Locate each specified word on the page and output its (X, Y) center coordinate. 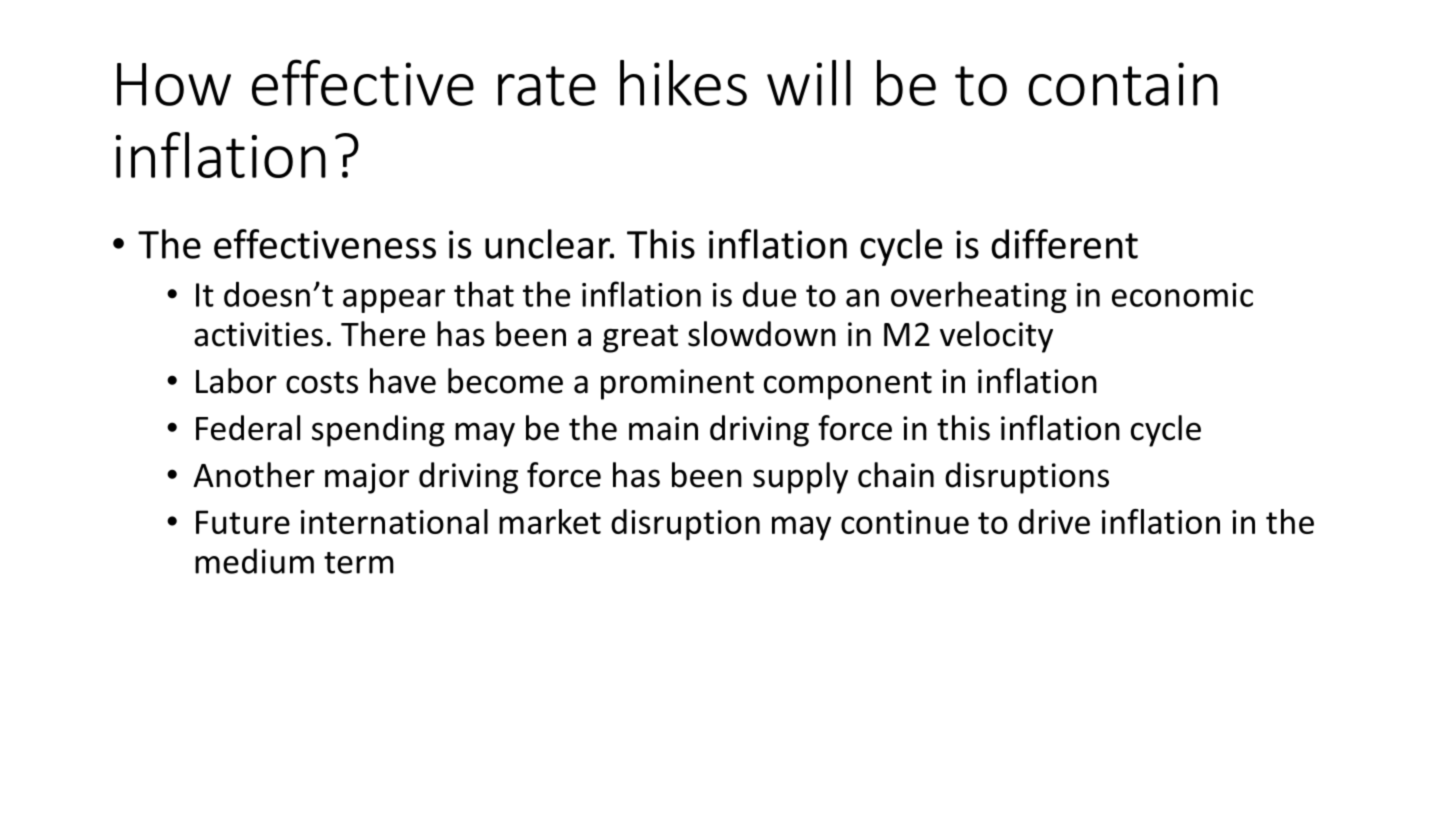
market (550, 521)
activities (258, 334)
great (640, 338)
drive (1054, 521)
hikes (683, 83)
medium (254, 561)
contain (1123, 84)
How (174, 84)
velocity (996, 337)
